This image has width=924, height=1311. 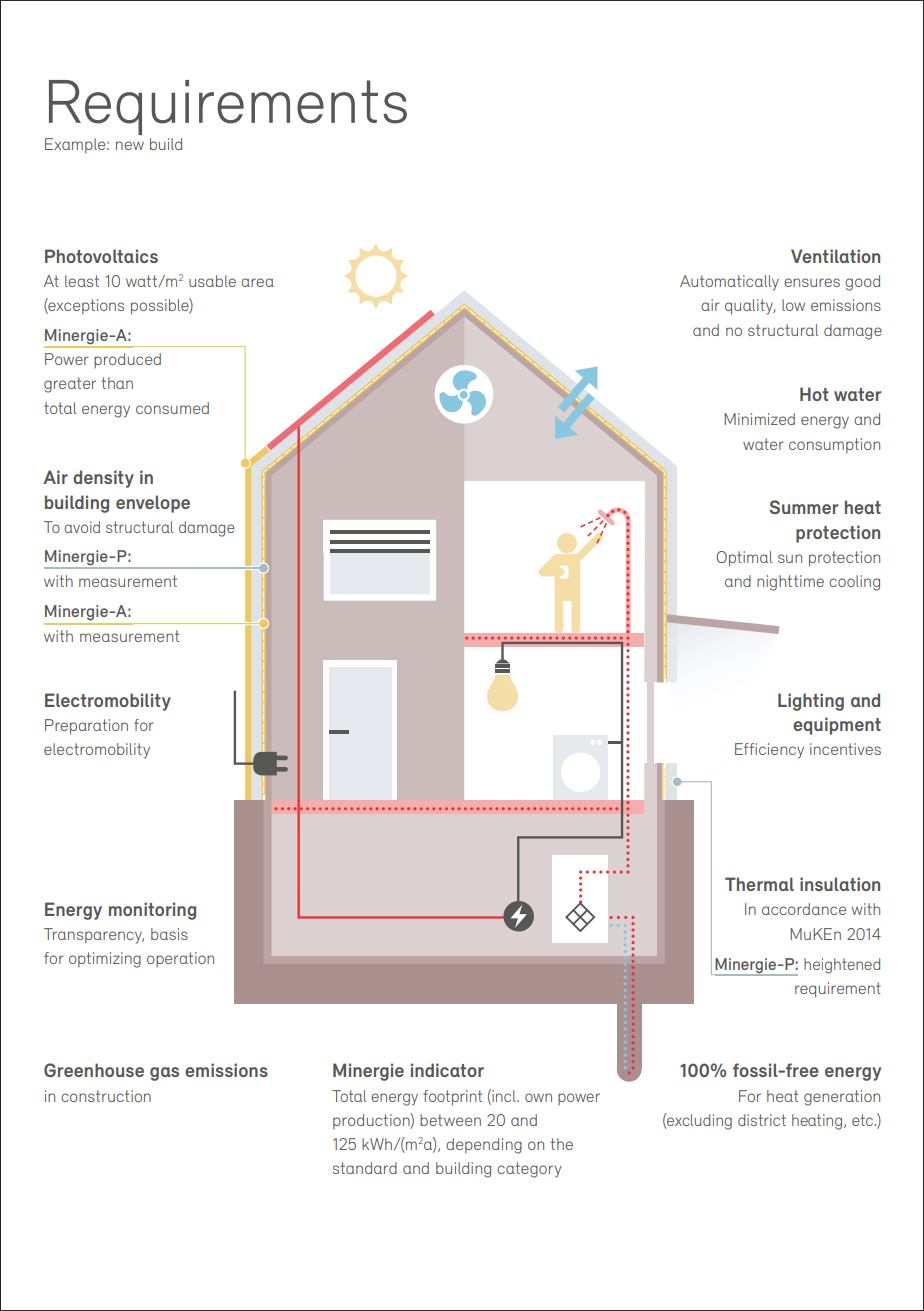 What do you see at coordinates (130, 145) in the image?
I see `new` at bounding box center [130, 145].
